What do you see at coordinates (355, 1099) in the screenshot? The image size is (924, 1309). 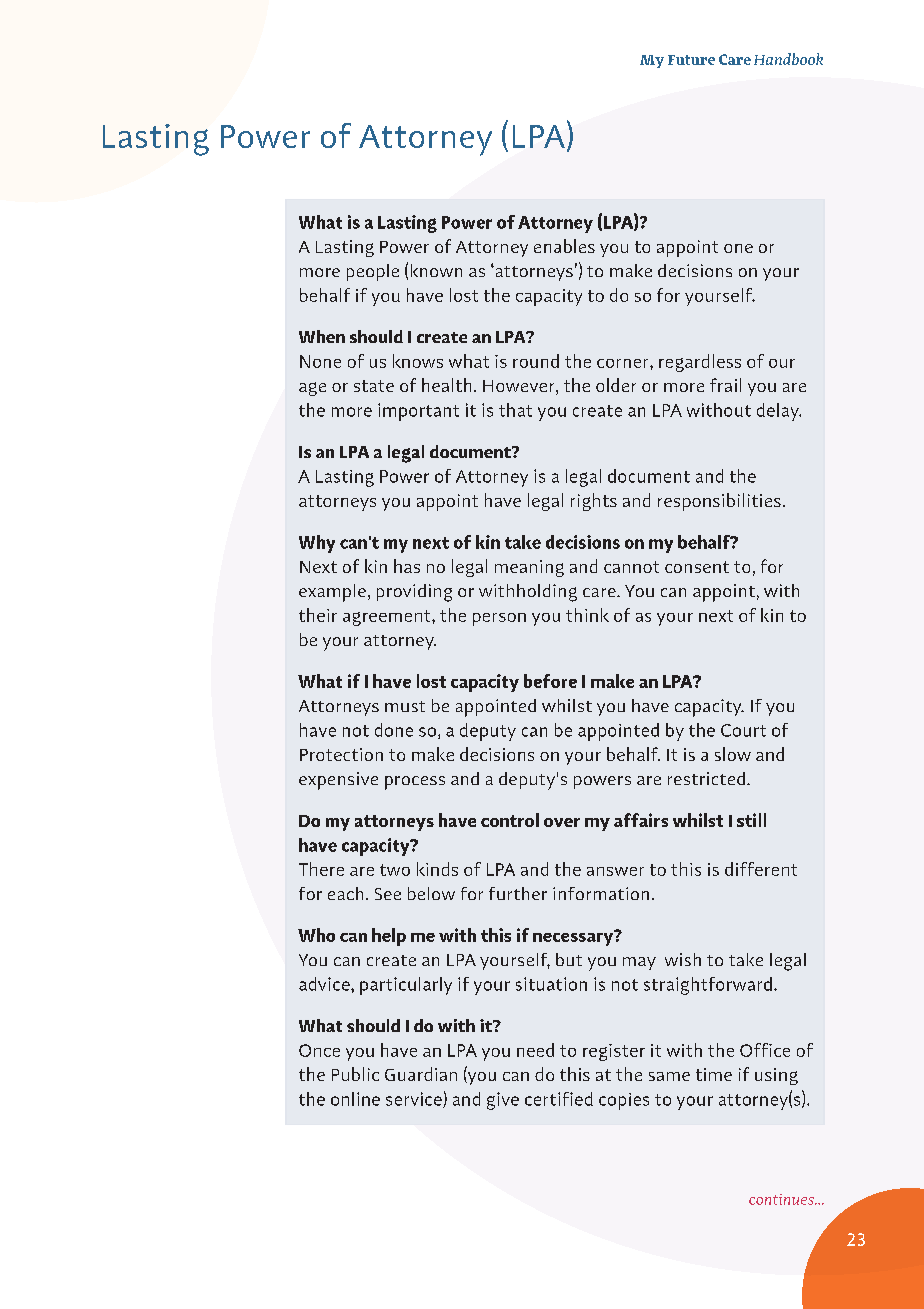 I see `online` at bounding box center [355, 1099].
